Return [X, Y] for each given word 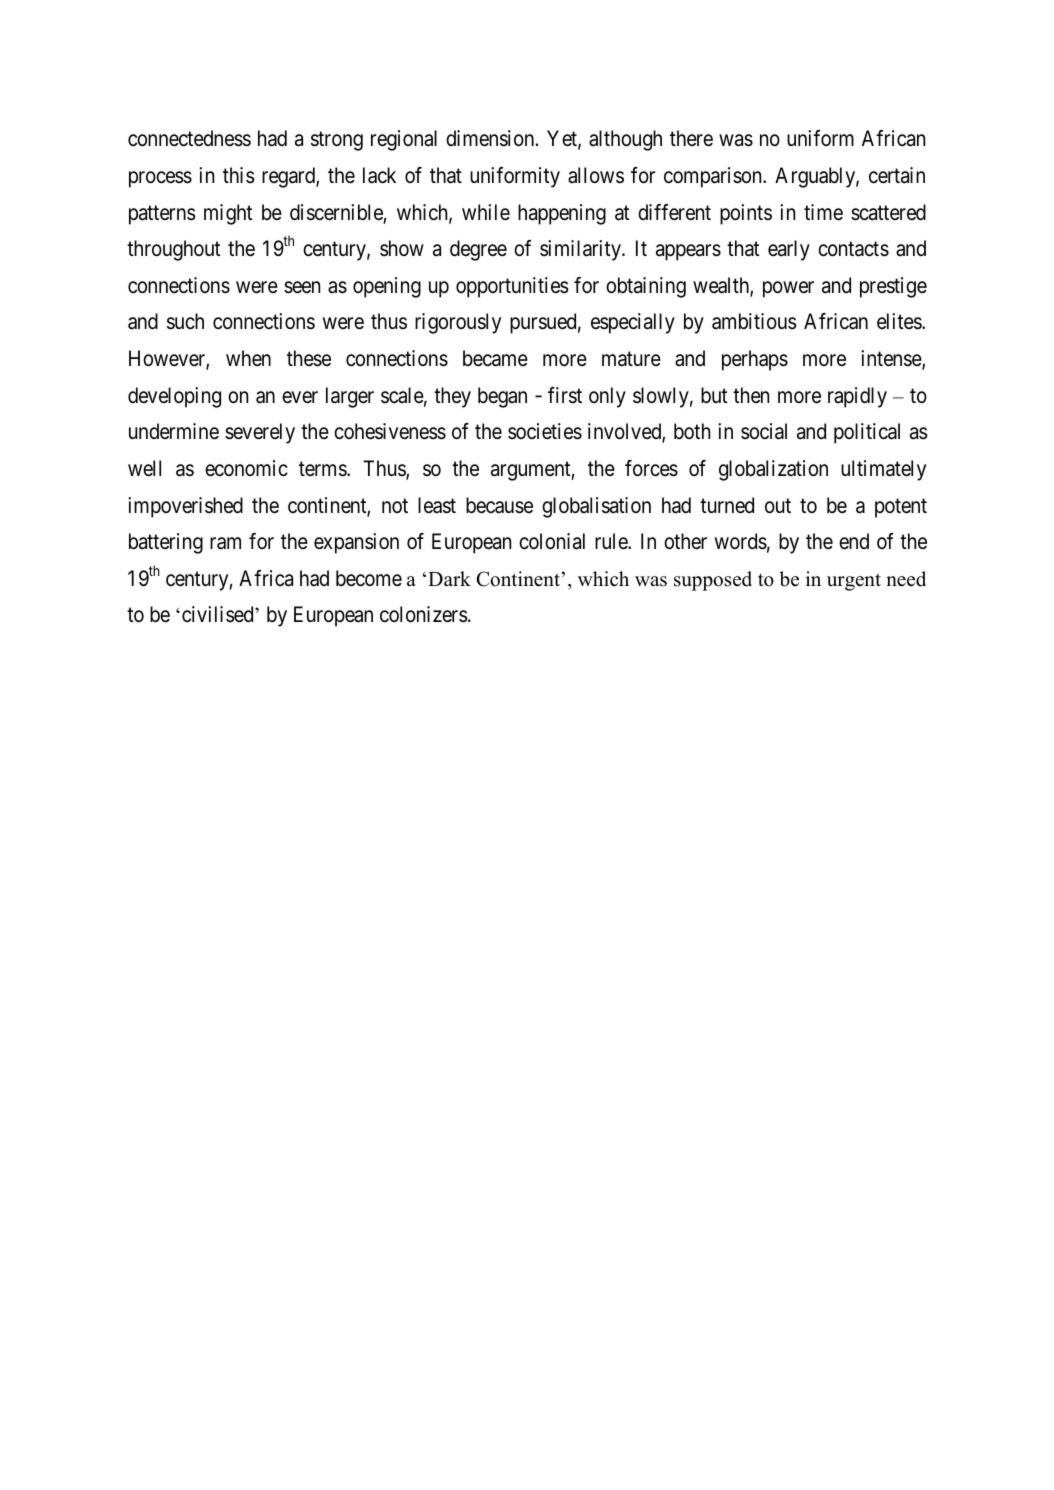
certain [897, 175]
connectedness [189, 138]
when [248, 358]
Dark [449, 578]
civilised [219, 614]
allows [596, 175]
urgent [854, 582]
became [495, 358]
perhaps [755, 360]
